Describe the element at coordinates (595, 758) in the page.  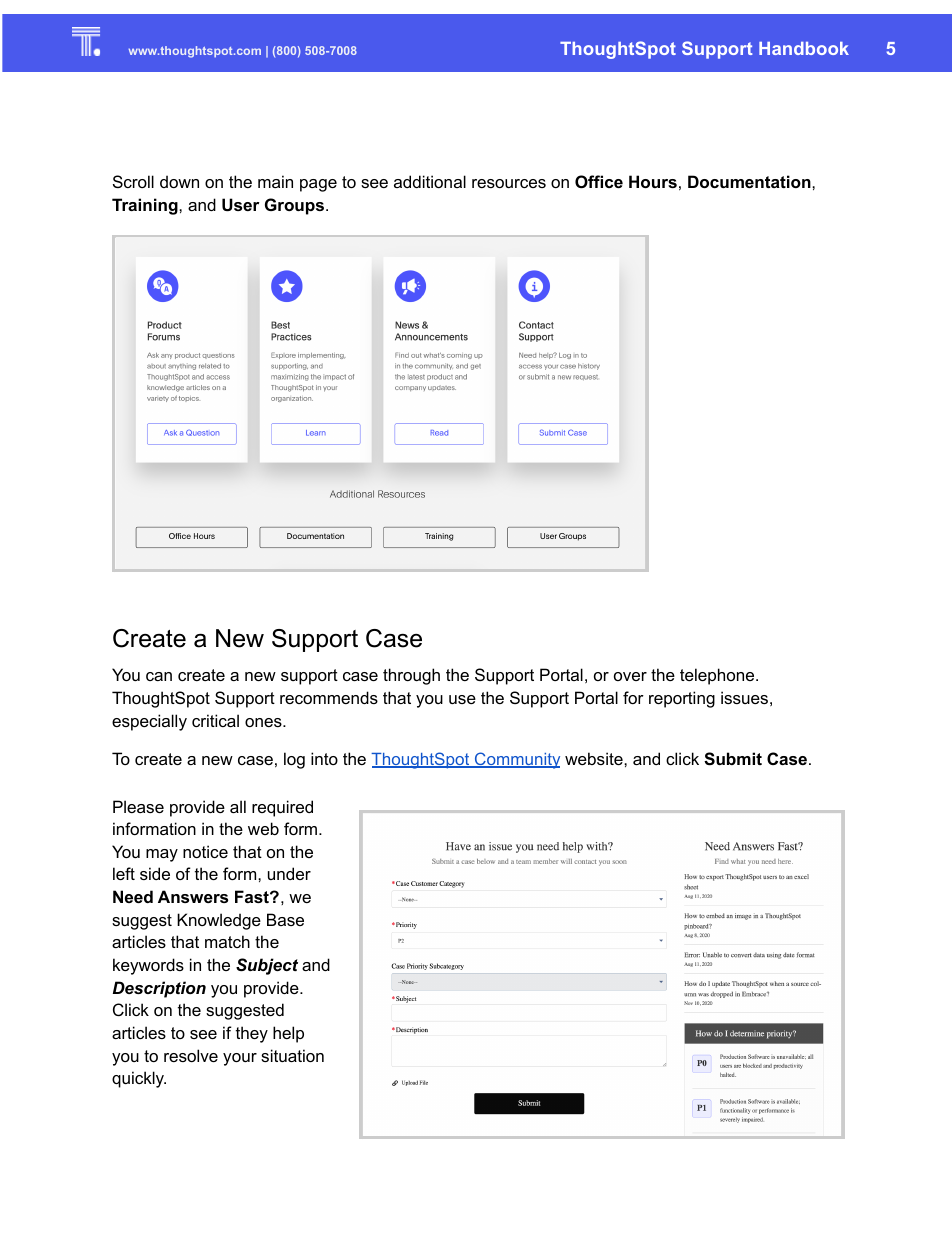
I see `website` at that location.
